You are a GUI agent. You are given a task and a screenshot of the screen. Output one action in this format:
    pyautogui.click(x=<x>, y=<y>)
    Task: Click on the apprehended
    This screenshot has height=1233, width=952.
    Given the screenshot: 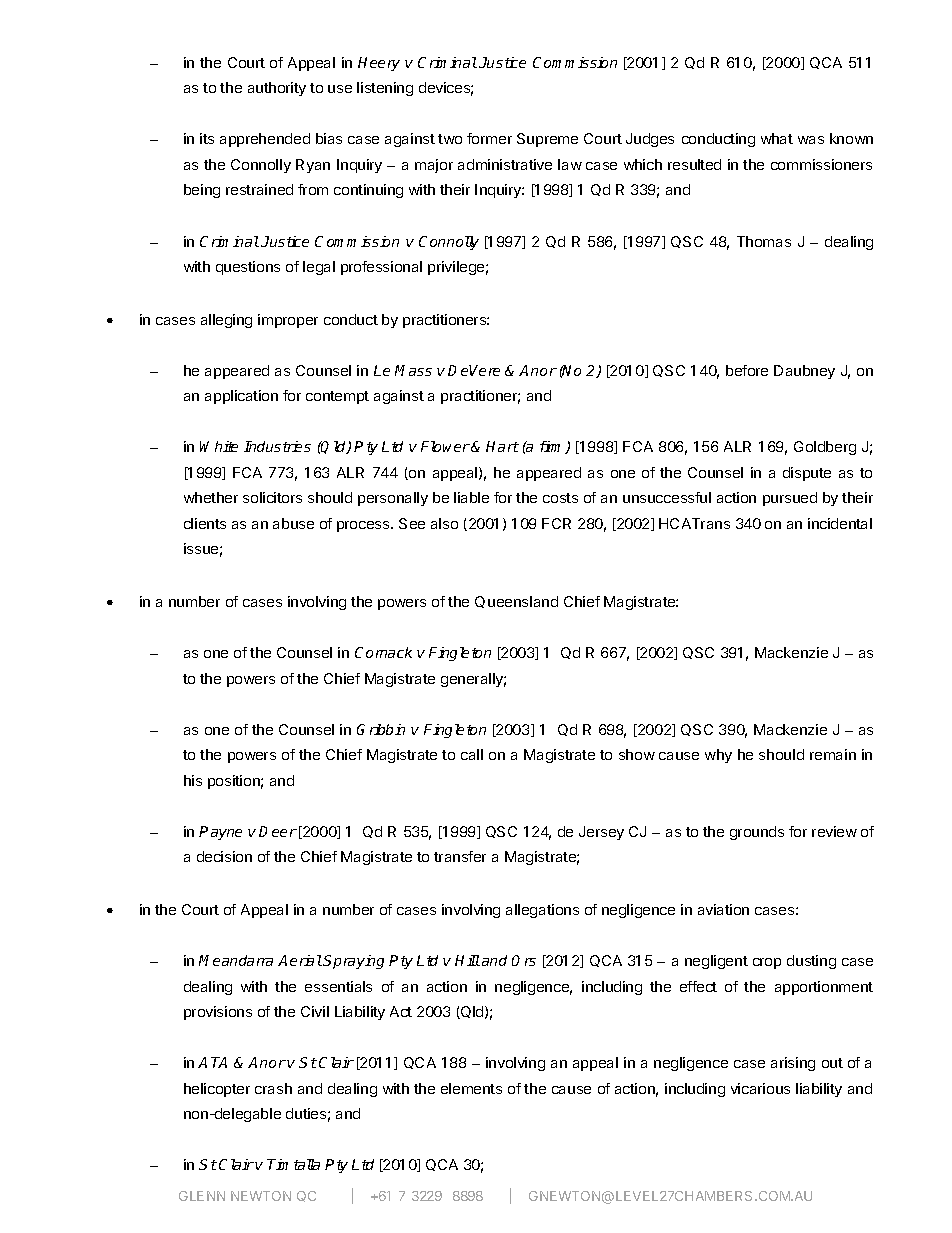 What is the action you would take?
    pyautogui.click(x=265, y=140)
